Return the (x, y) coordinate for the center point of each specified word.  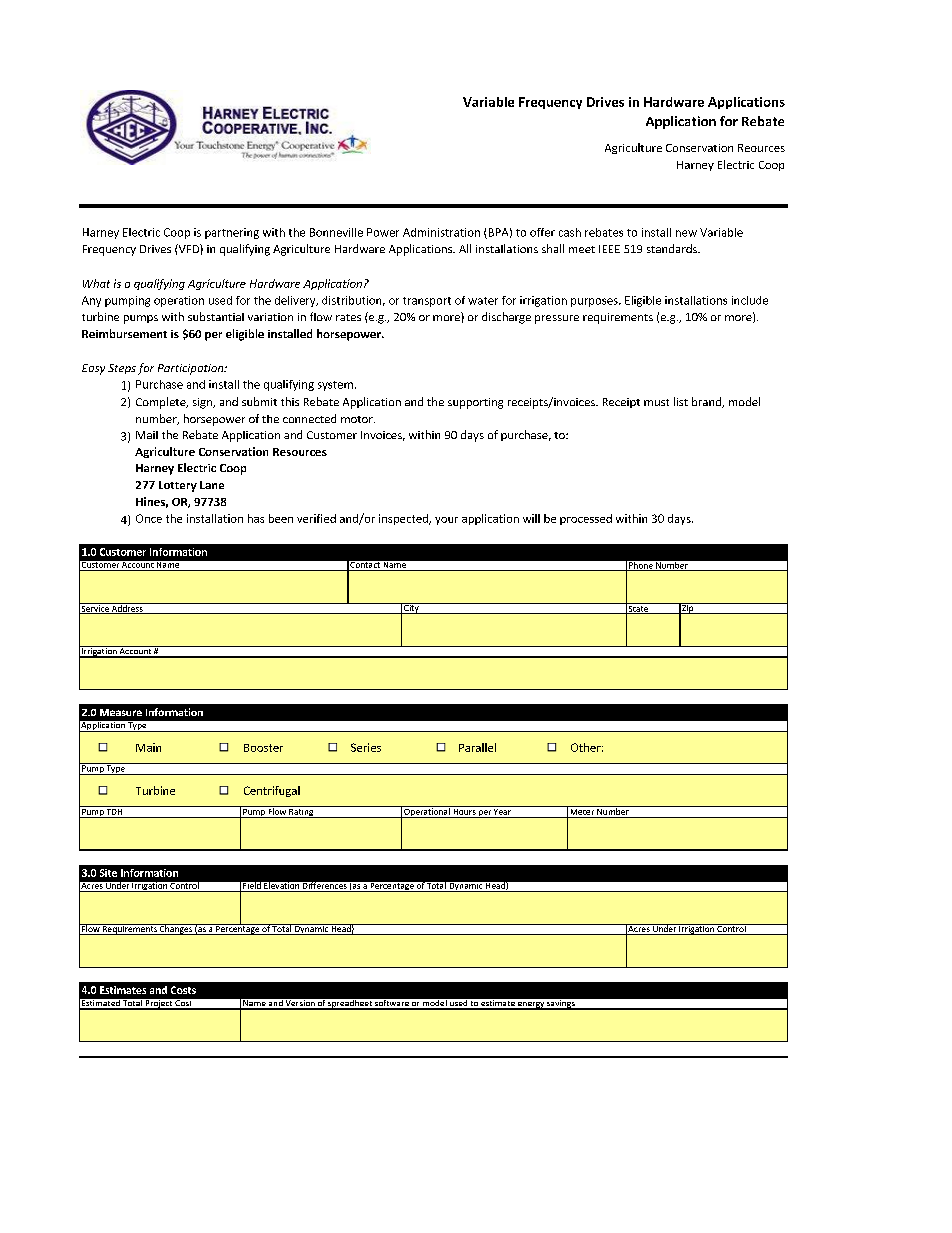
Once (149, 518)
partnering (232, 233)
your (446, 521)
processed (586, 519)
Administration (441, 232)
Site (108, 873)
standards (673, 248)
